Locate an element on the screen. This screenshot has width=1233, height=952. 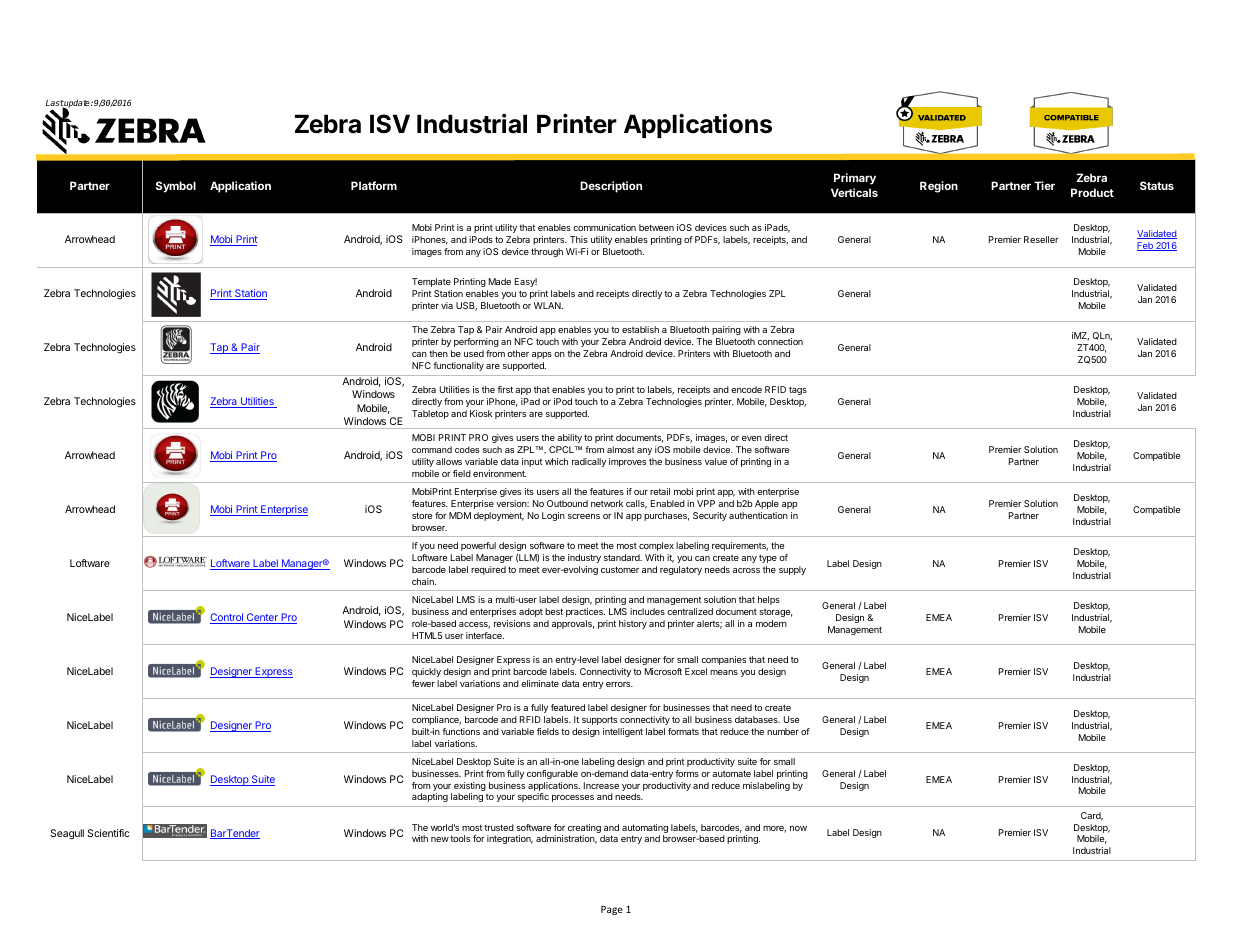
complex is located at coordinates (656, 546).
